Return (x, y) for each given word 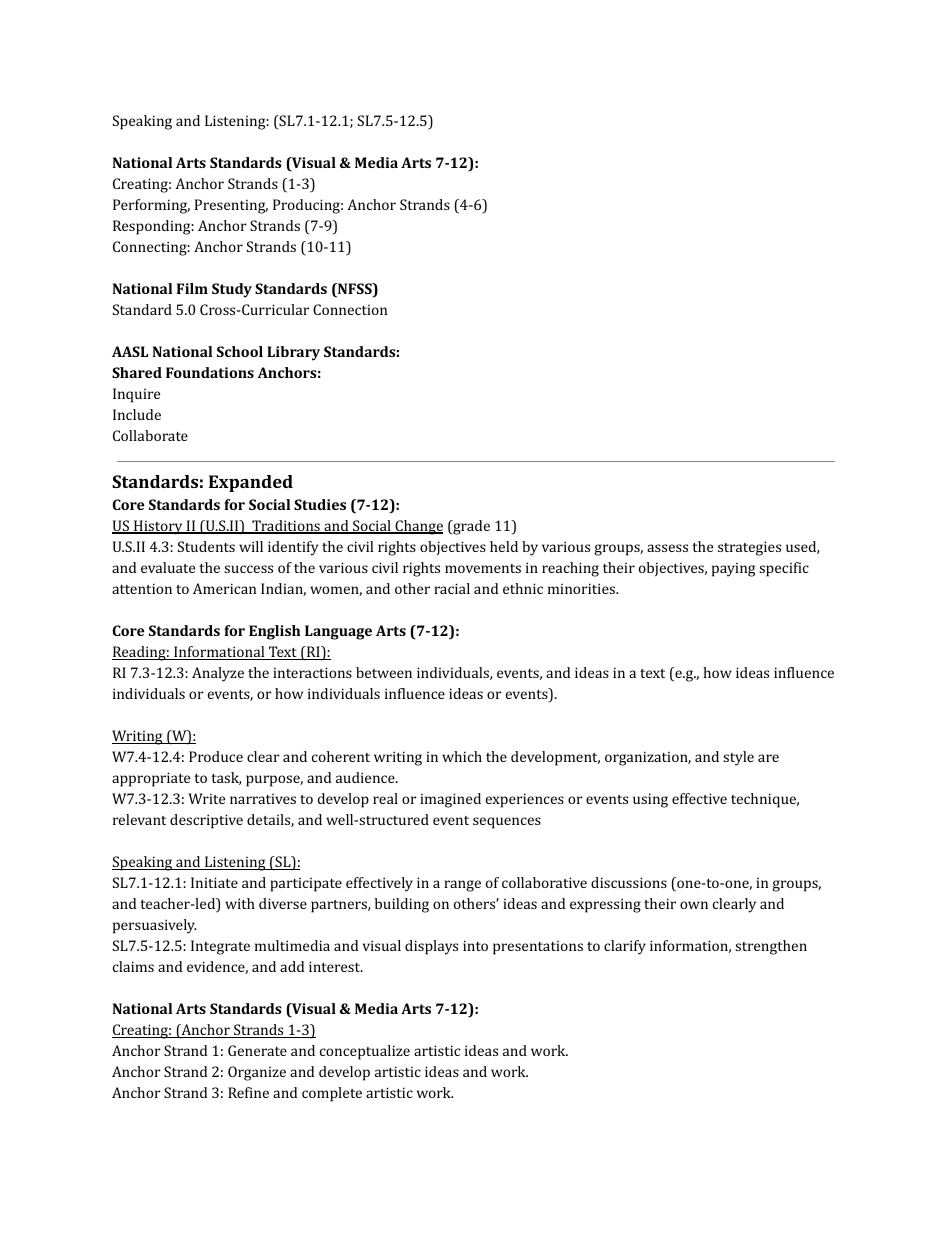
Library (293, 353)
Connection (350, 309)
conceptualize (365, 1052)
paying (733, 570)
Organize (257, 1073)
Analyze (218, 674)
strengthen (771, 947)
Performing (151, 206)
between (384, 672)
